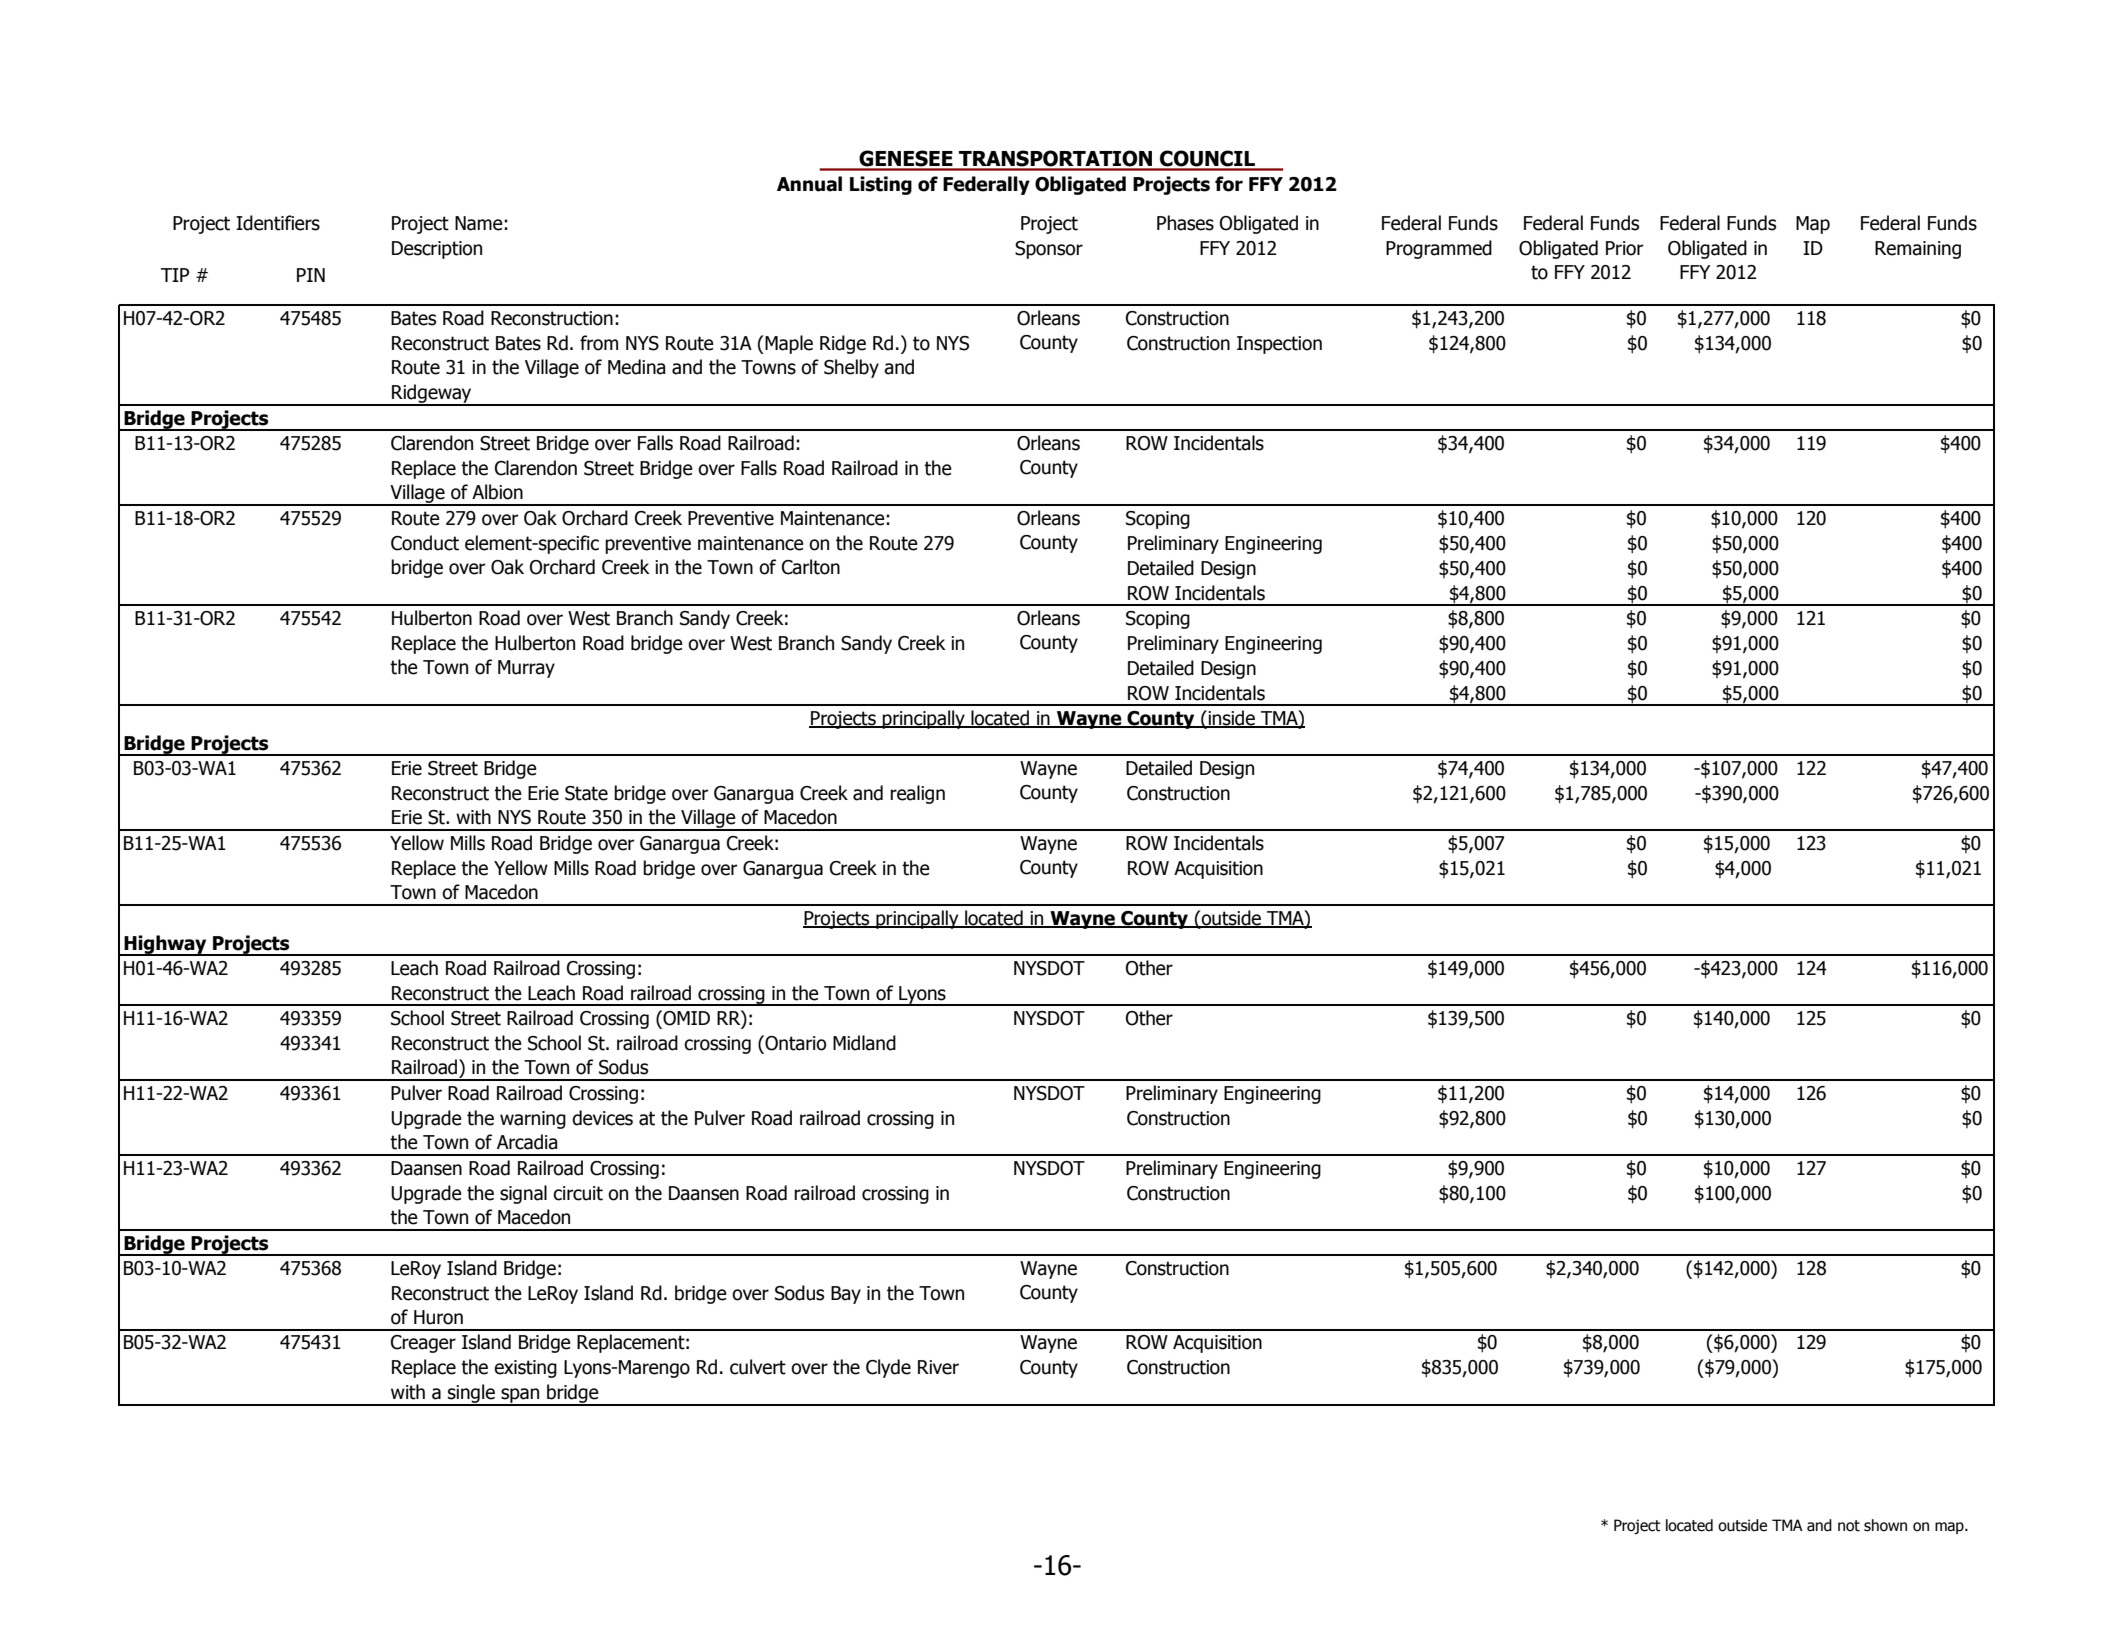 The width and height of the image is (2115, 1634). I want to click on single, so click(471, 1394).
